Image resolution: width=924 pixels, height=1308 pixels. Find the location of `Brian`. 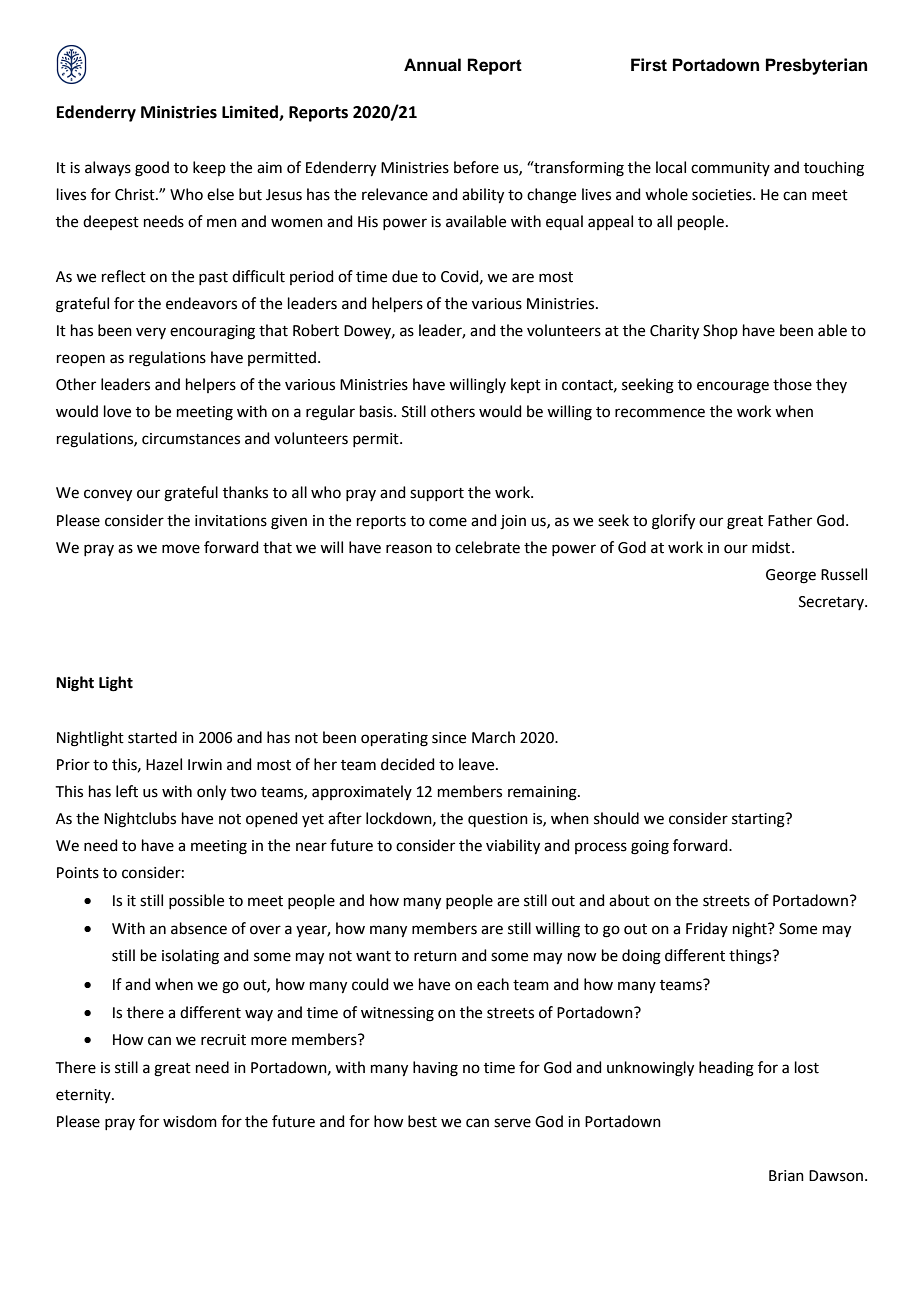

Brian is located at coordinates (786, 1176).
